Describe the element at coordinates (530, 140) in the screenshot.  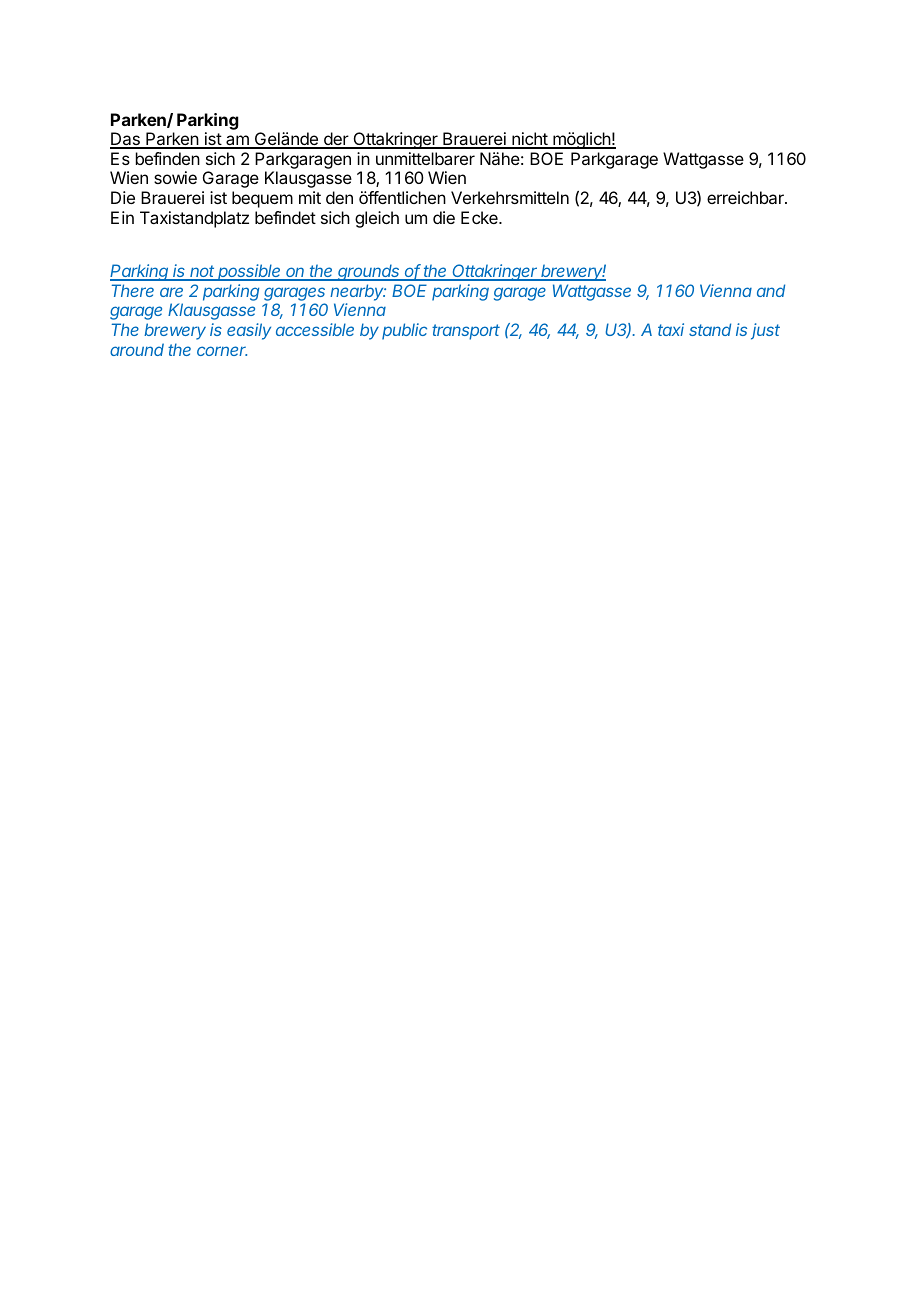
I see `nicht` at that location.
